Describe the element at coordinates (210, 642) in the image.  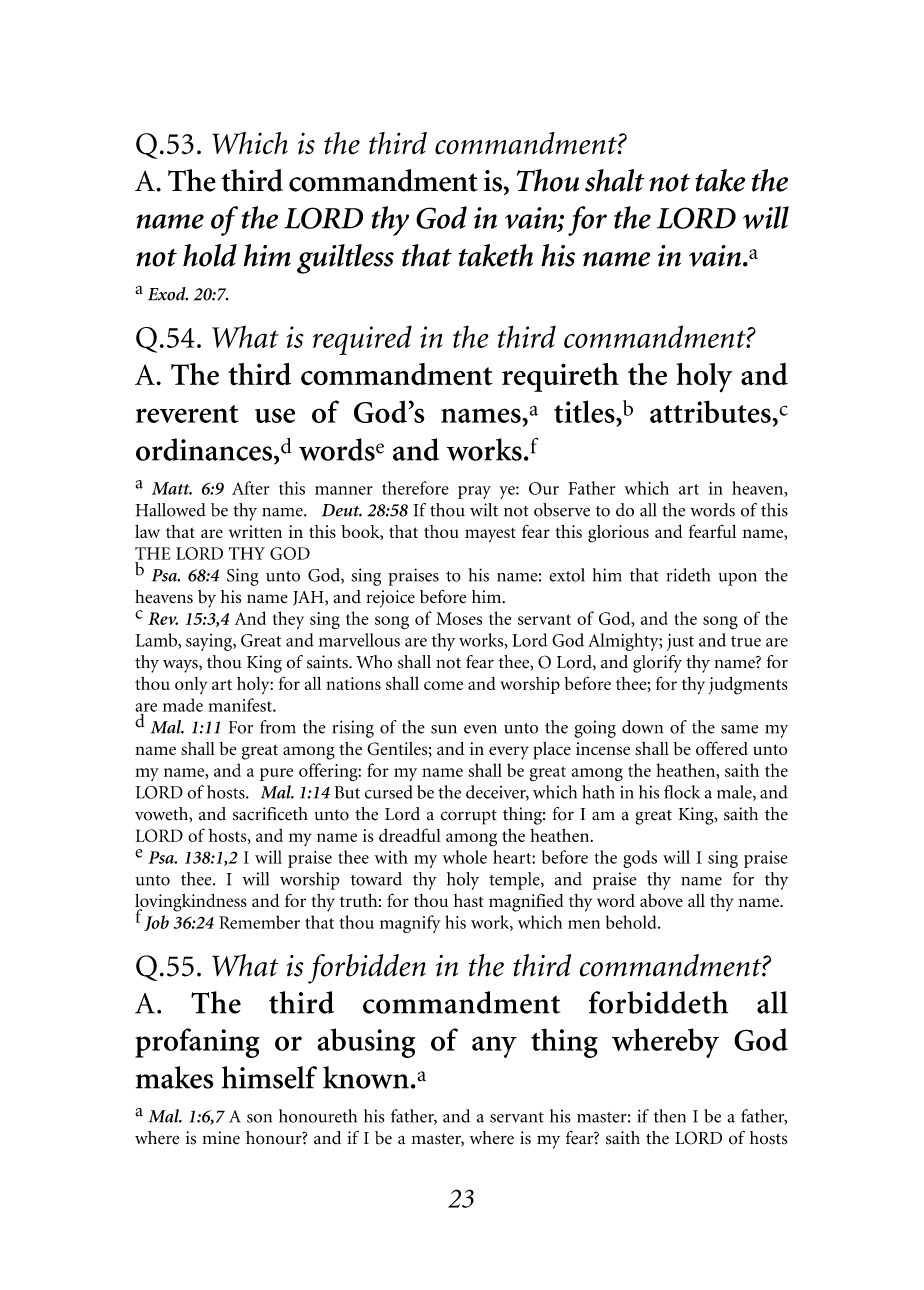
I see `saying` at that location.
